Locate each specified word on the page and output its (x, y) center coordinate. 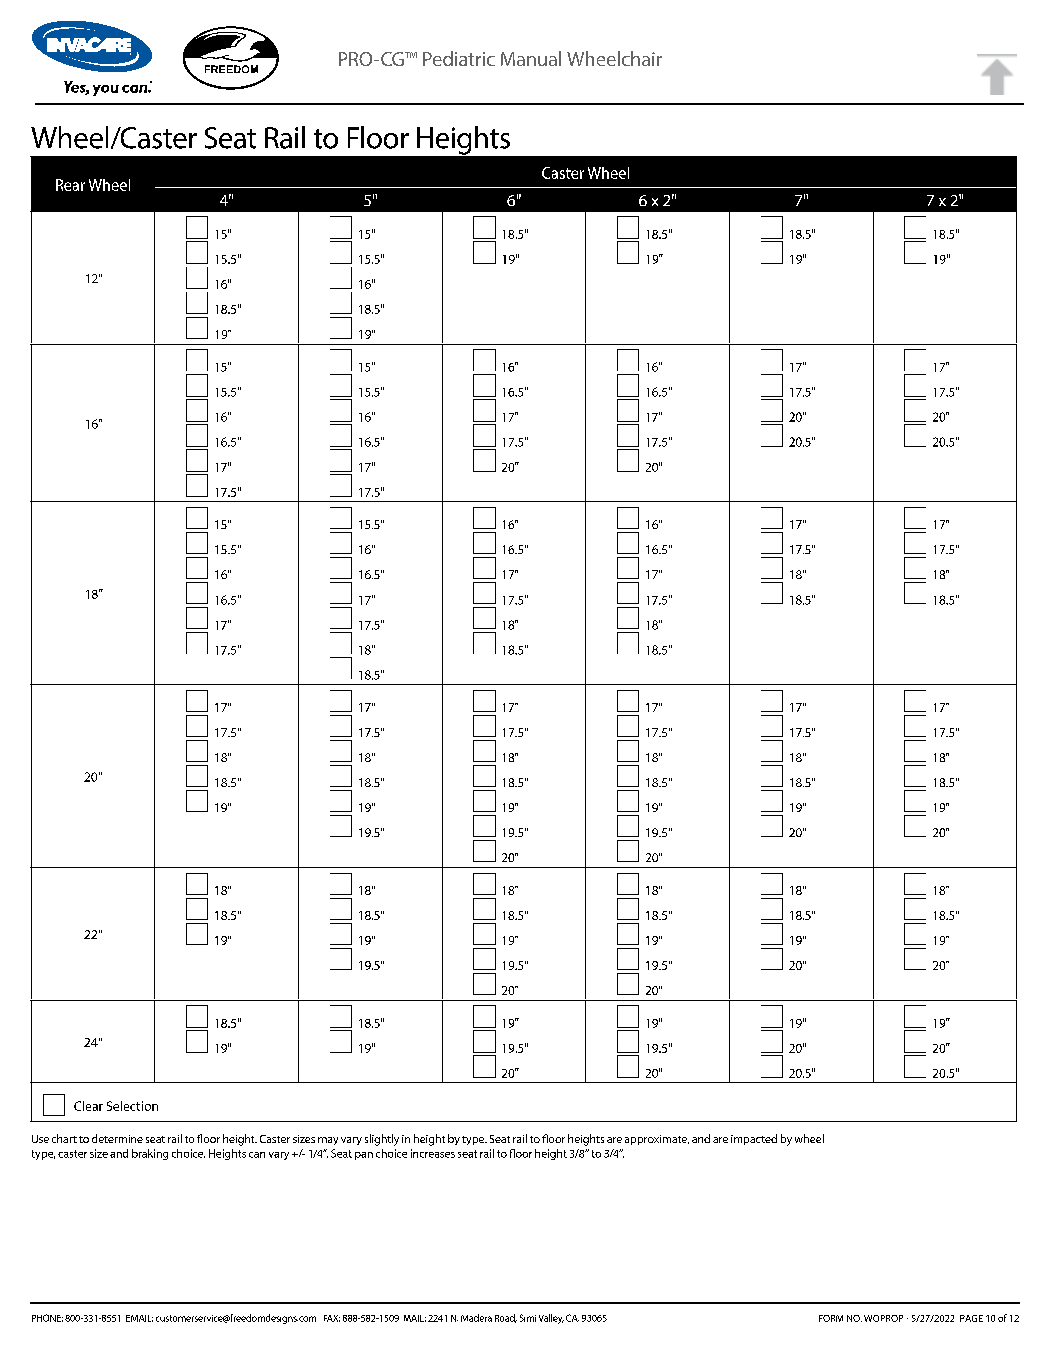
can (257, 1155)
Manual (531, 58)
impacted (754, 1139)
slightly (382, 1140)
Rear (70, 185)
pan (364, 1156)
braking (150, 1154)
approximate (657, 1140)
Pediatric (459, 58)
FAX (332, 1318)
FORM (831, 1318)
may (328, 1141)
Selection (132, 1106)
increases (433, 1153)
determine (117, 1138)
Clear (88, 1106)
